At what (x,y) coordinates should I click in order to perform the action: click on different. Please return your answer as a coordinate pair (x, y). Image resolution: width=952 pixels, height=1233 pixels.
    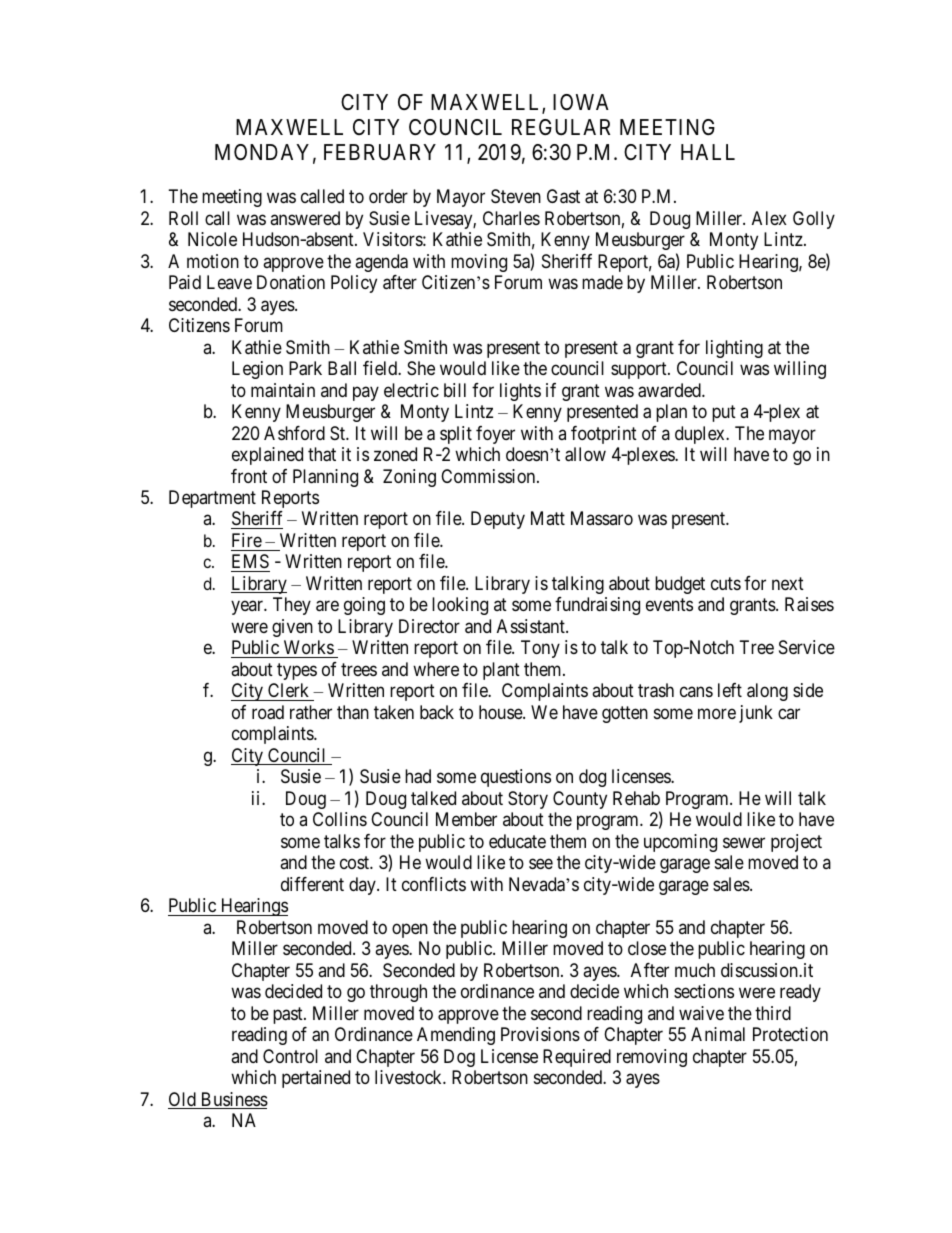
    Looking at the image, I should click on (312, 884).
